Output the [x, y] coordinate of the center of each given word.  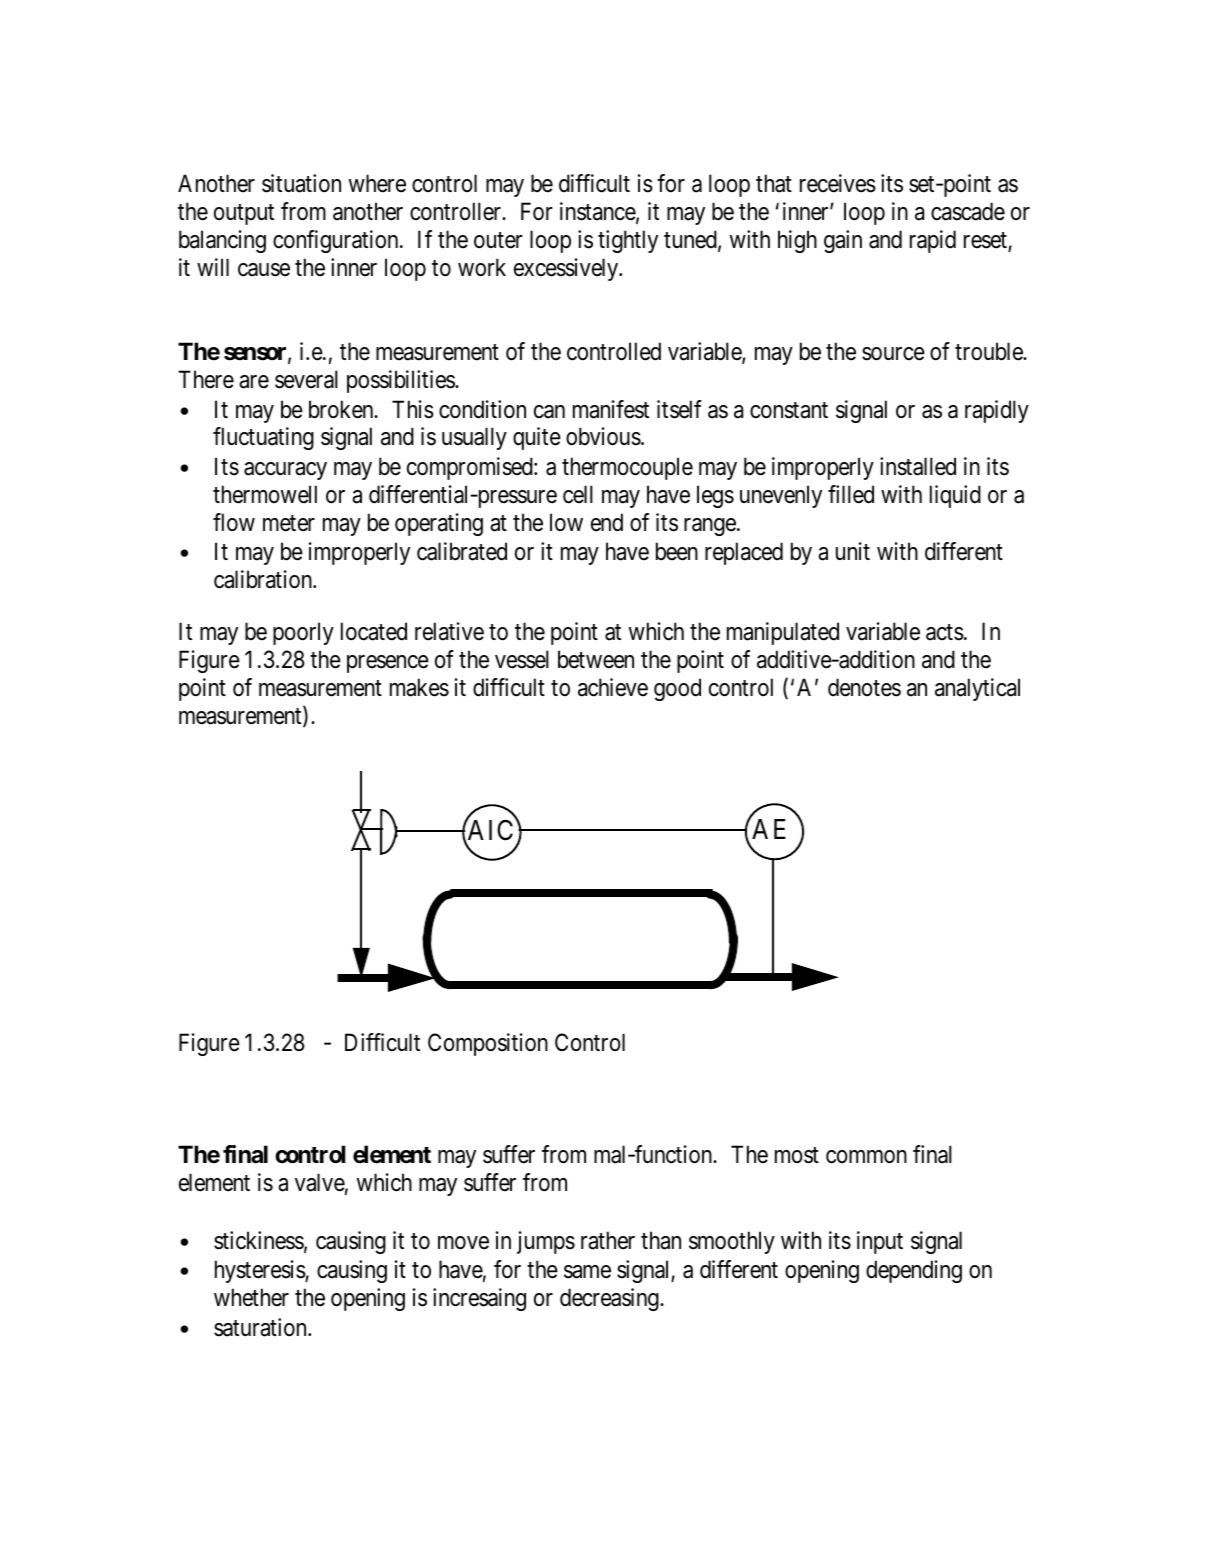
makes [419, 687]
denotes [864, 687]
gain [843, 241]
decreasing [610, 1299]
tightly [628, 241]
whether [251, 1297]
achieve [613, 687]
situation [301, 183]
